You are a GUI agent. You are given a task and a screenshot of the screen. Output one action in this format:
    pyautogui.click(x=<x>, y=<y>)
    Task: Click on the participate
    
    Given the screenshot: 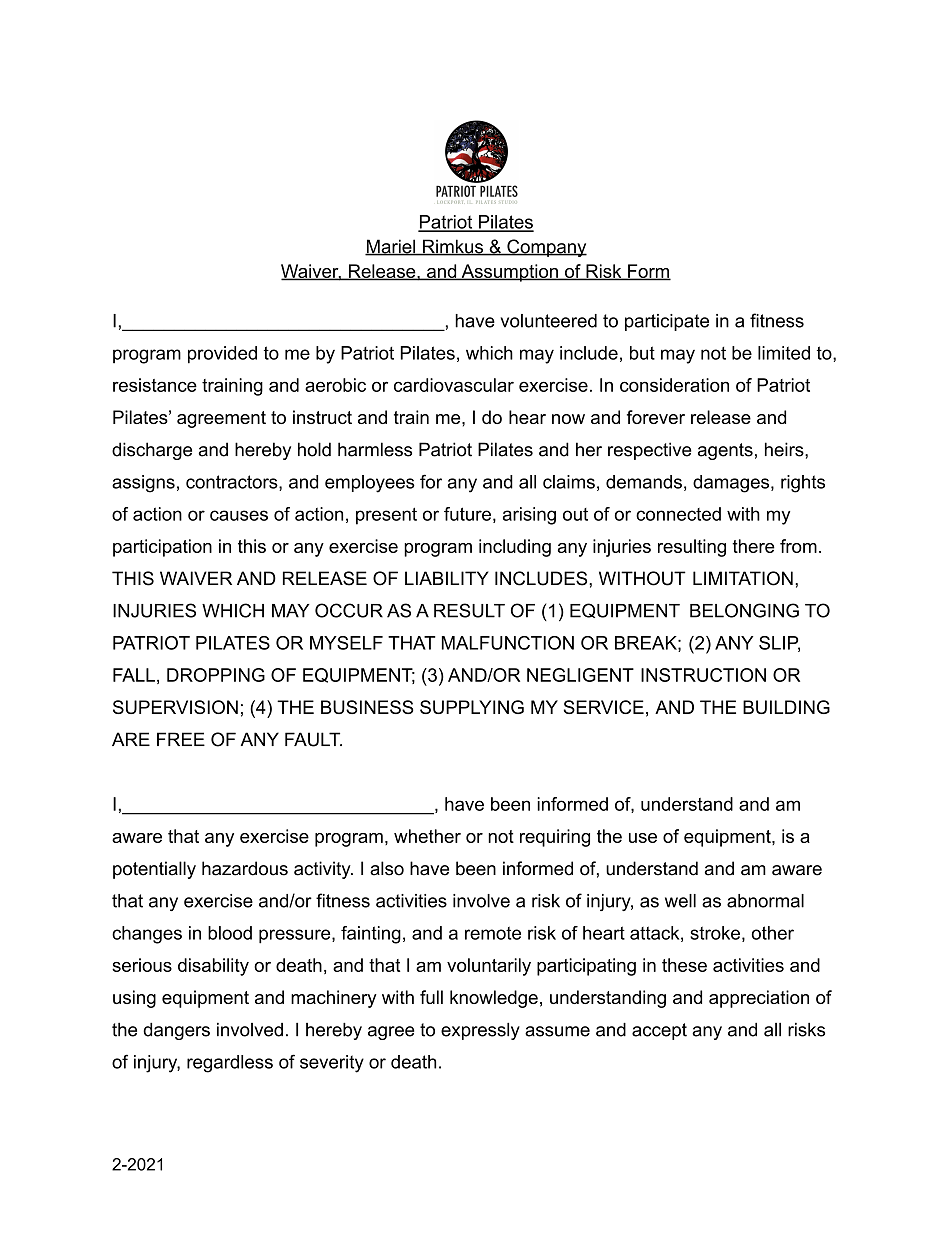 What is the action you would take?
    pyautogui.click(x=667, y=322)
